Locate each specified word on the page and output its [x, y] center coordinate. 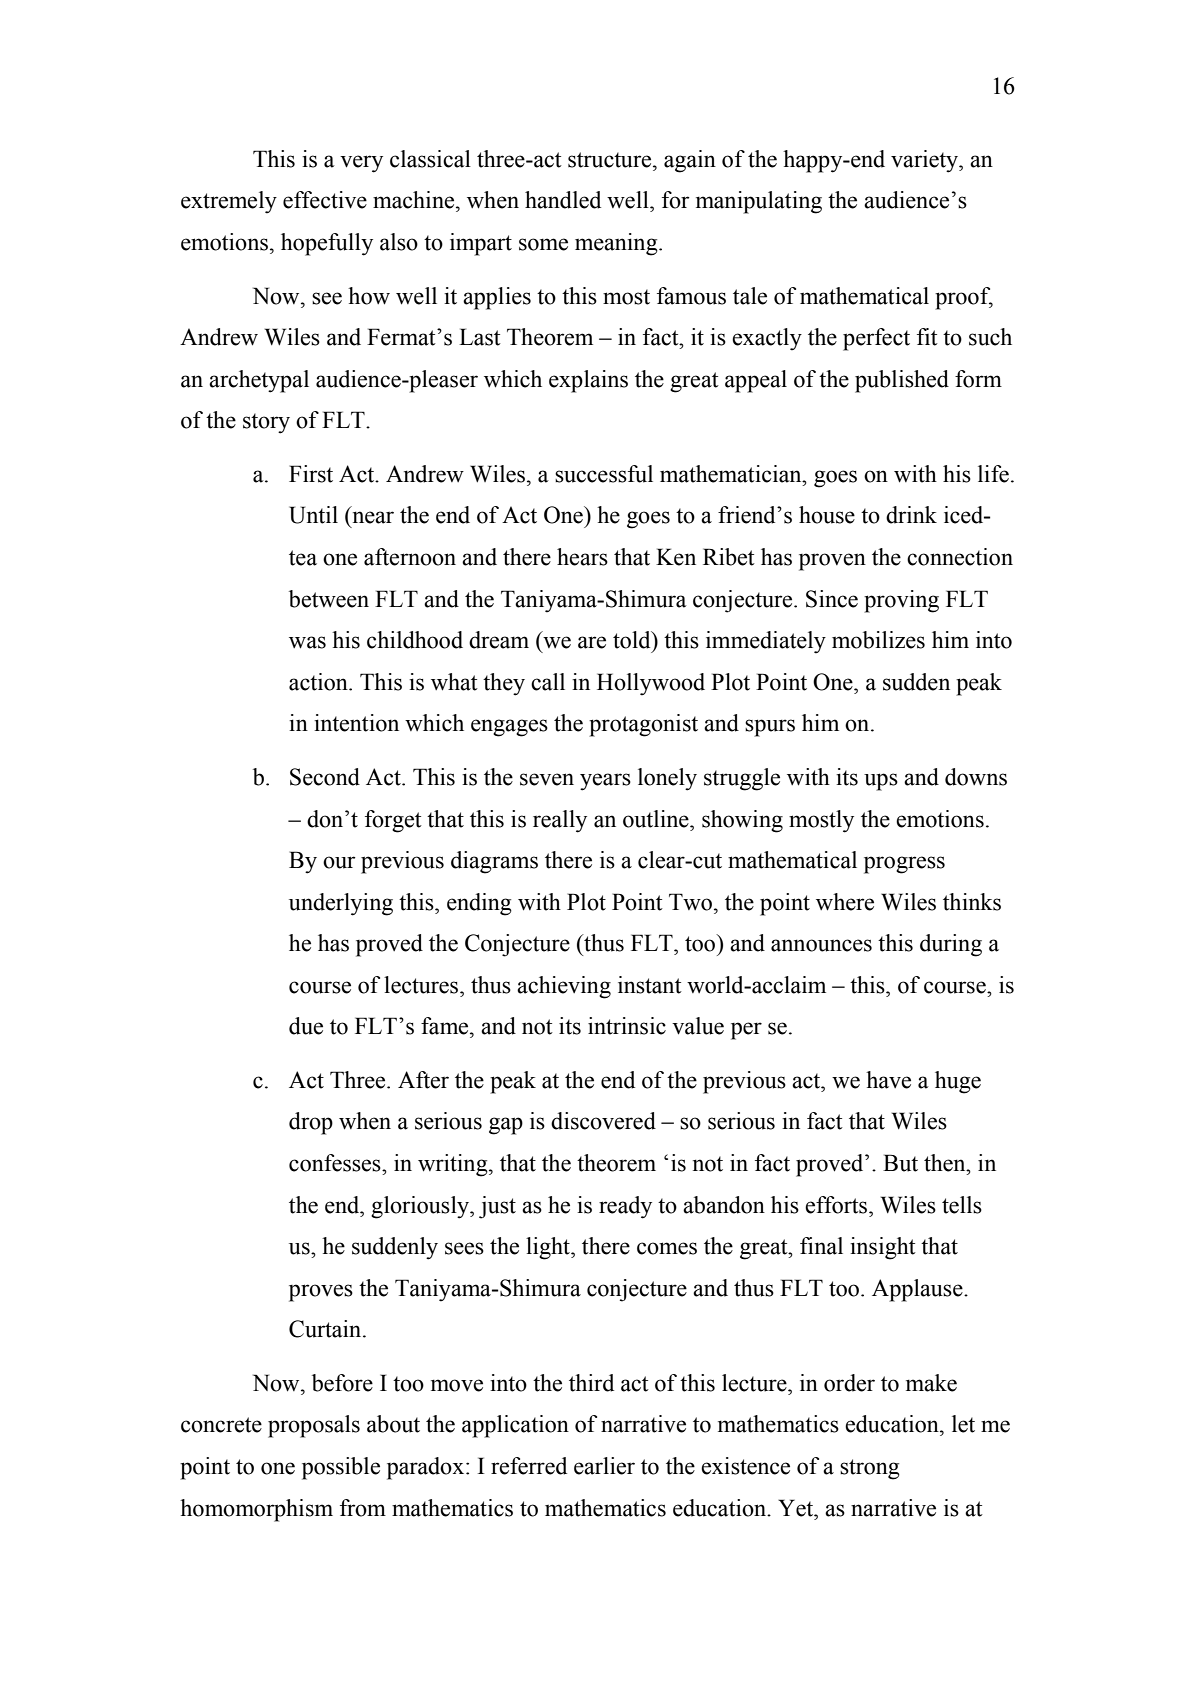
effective [325, 200]
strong [870, 1469]
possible [341, 1468]
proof [964, 298]
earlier [604, 1466]
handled [563, 200]
